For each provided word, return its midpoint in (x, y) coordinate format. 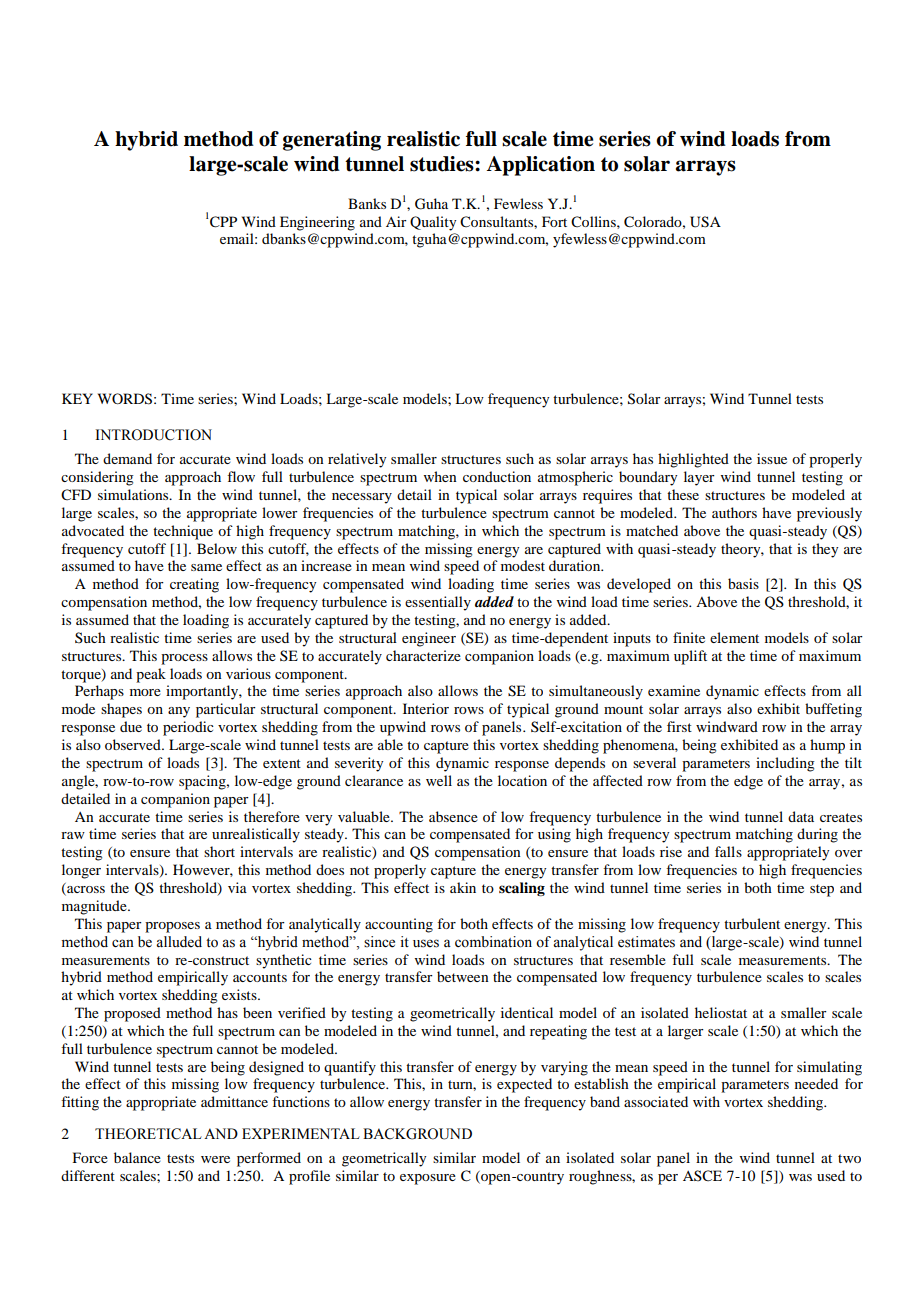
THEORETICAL (148, 1134)
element (734, 637)
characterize (423, 655)
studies (443, 164)
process (184, 659)
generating (332, 141)
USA (705, 222)
